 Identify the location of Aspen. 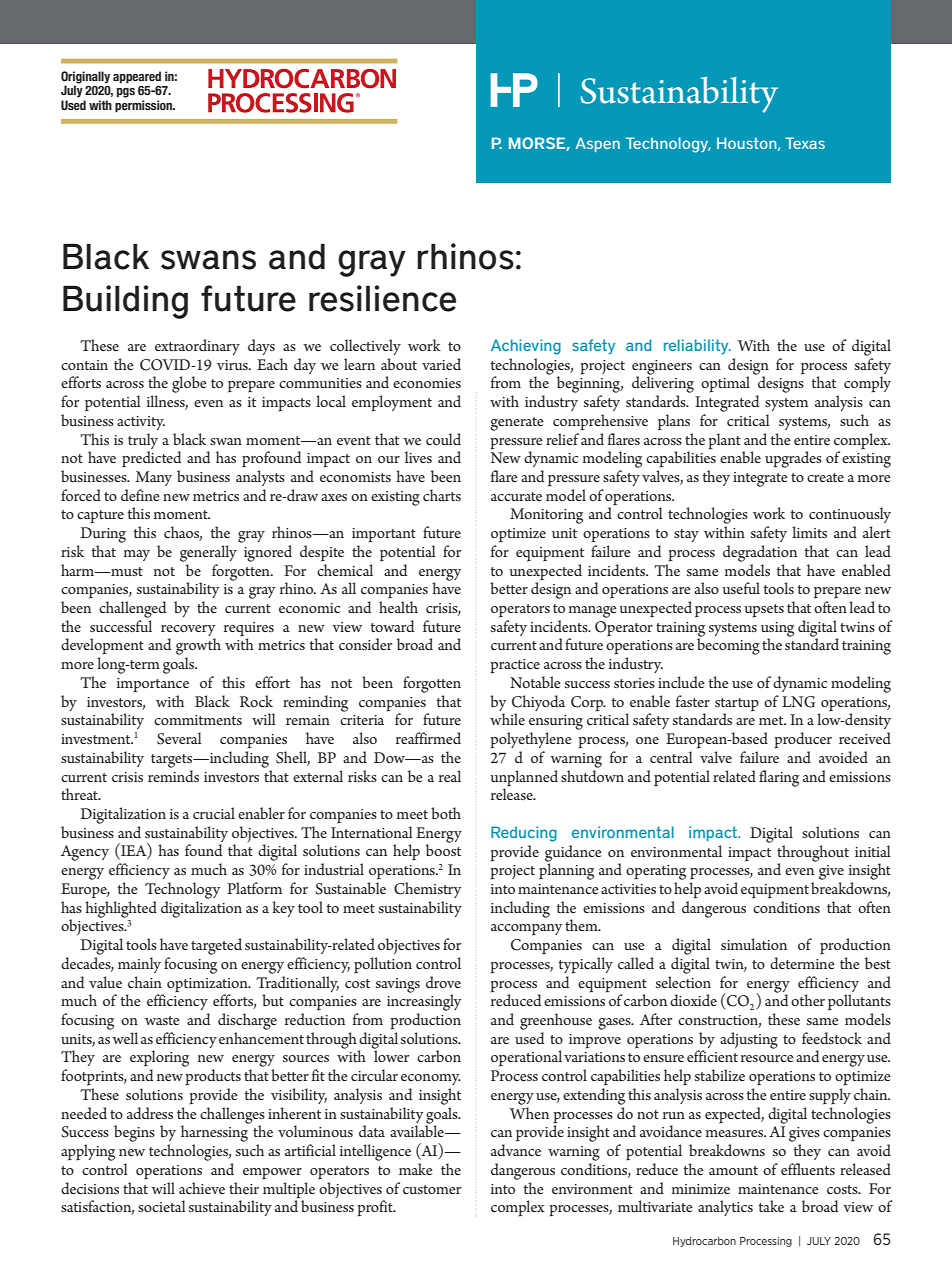
(597, 144).
